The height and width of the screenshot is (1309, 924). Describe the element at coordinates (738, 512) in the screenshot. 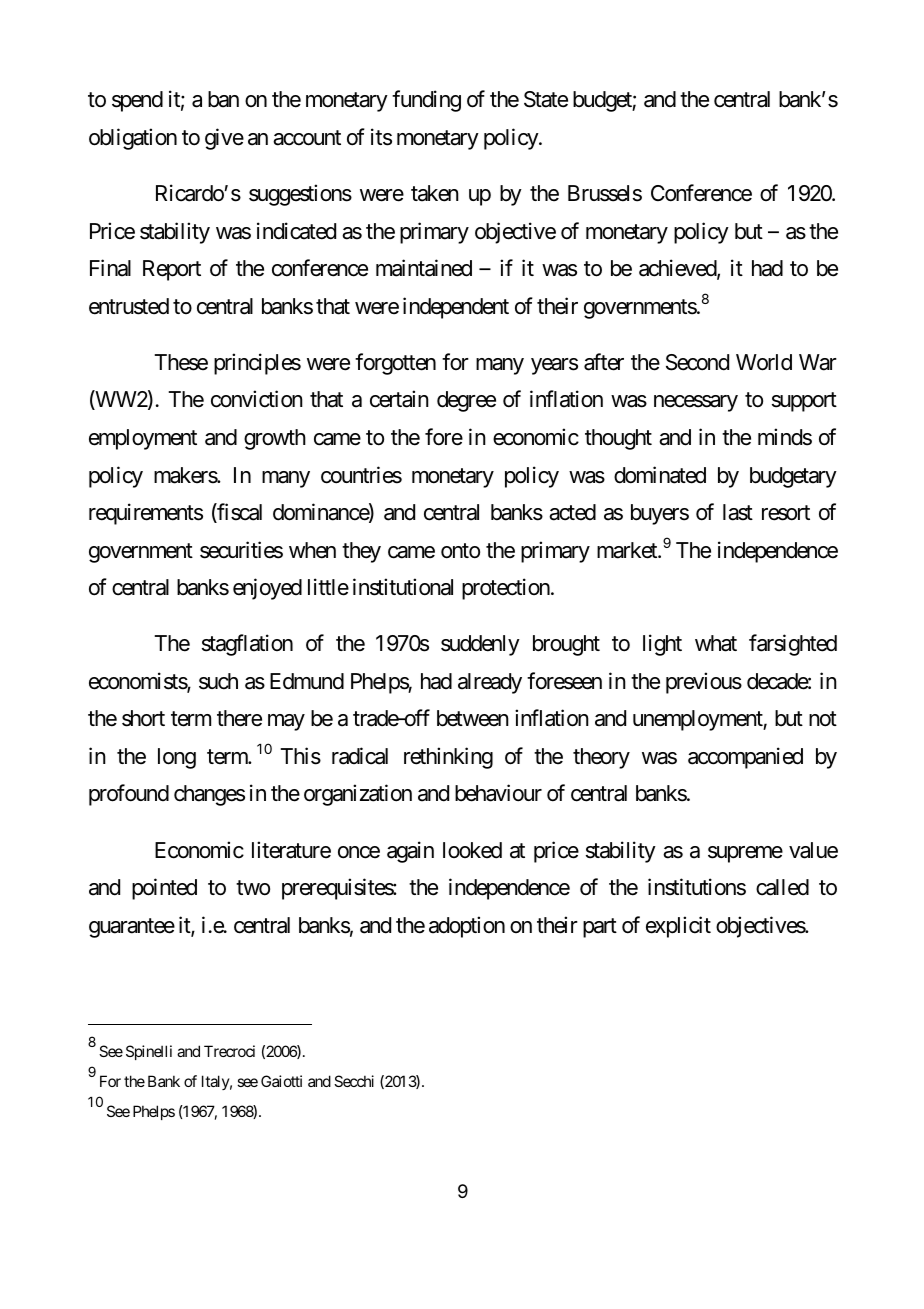

I see `last` at that location.
